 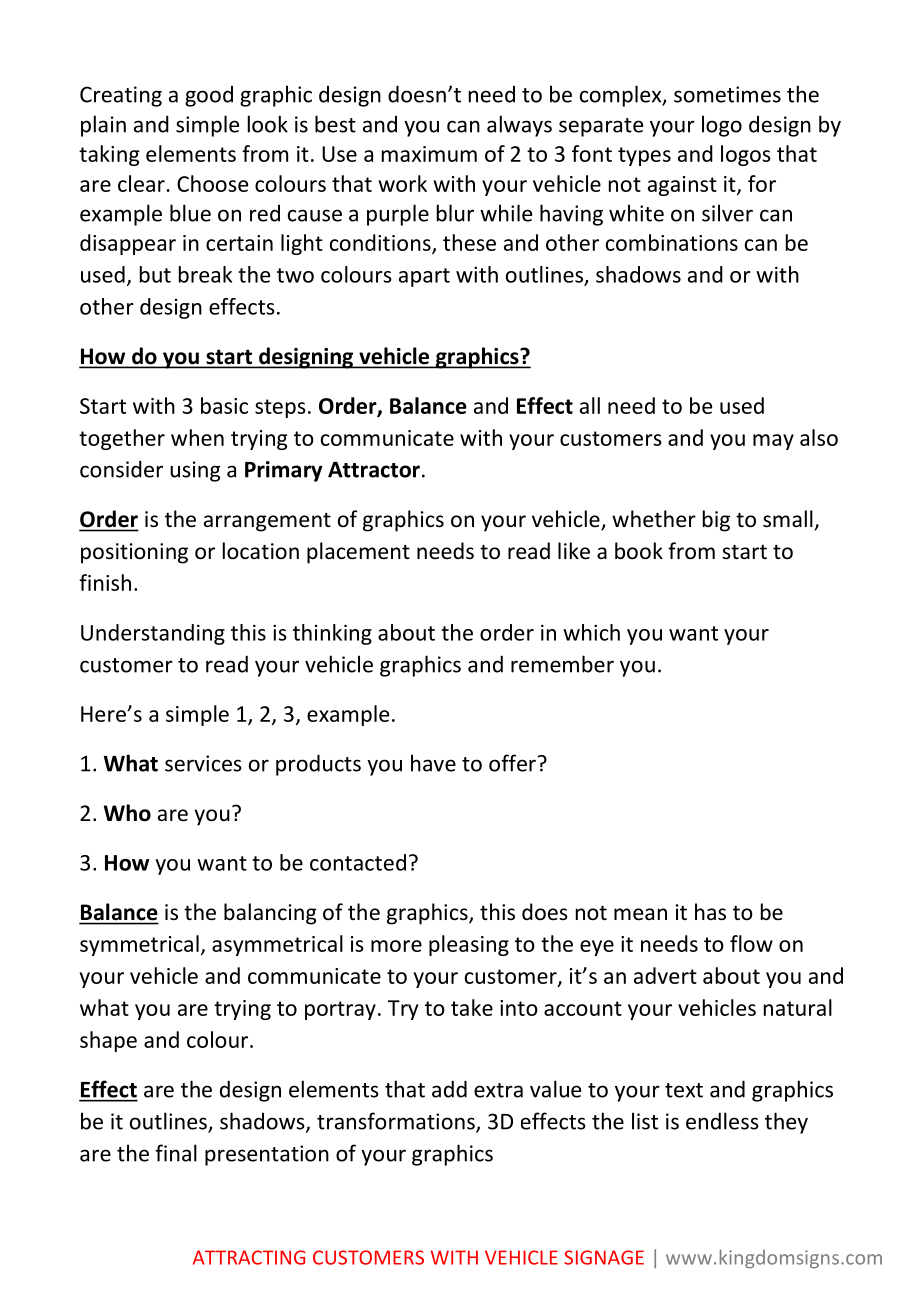 I want to click on maximum, so click(x=429, y=154).
